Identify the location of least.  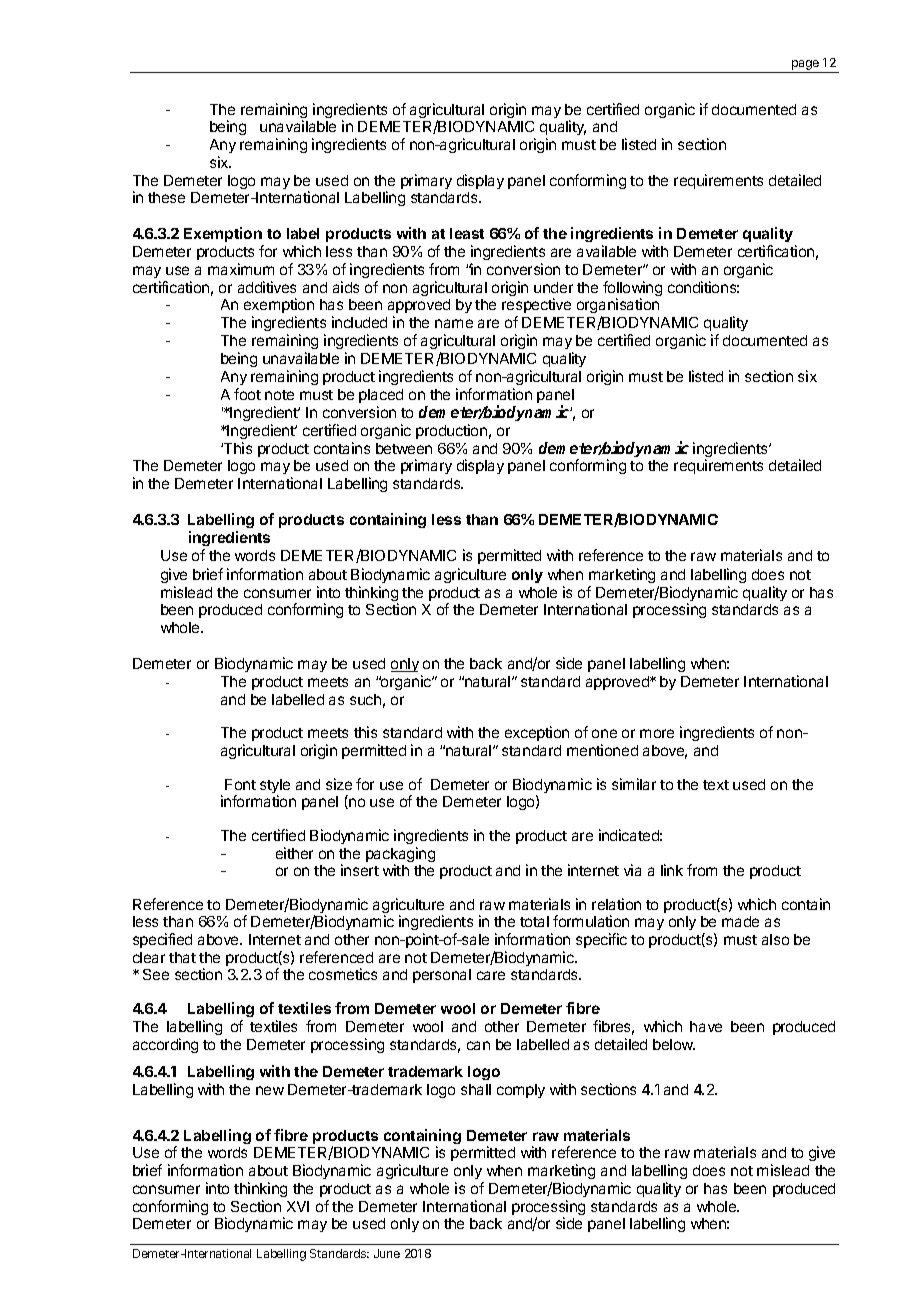
(467, 233).
